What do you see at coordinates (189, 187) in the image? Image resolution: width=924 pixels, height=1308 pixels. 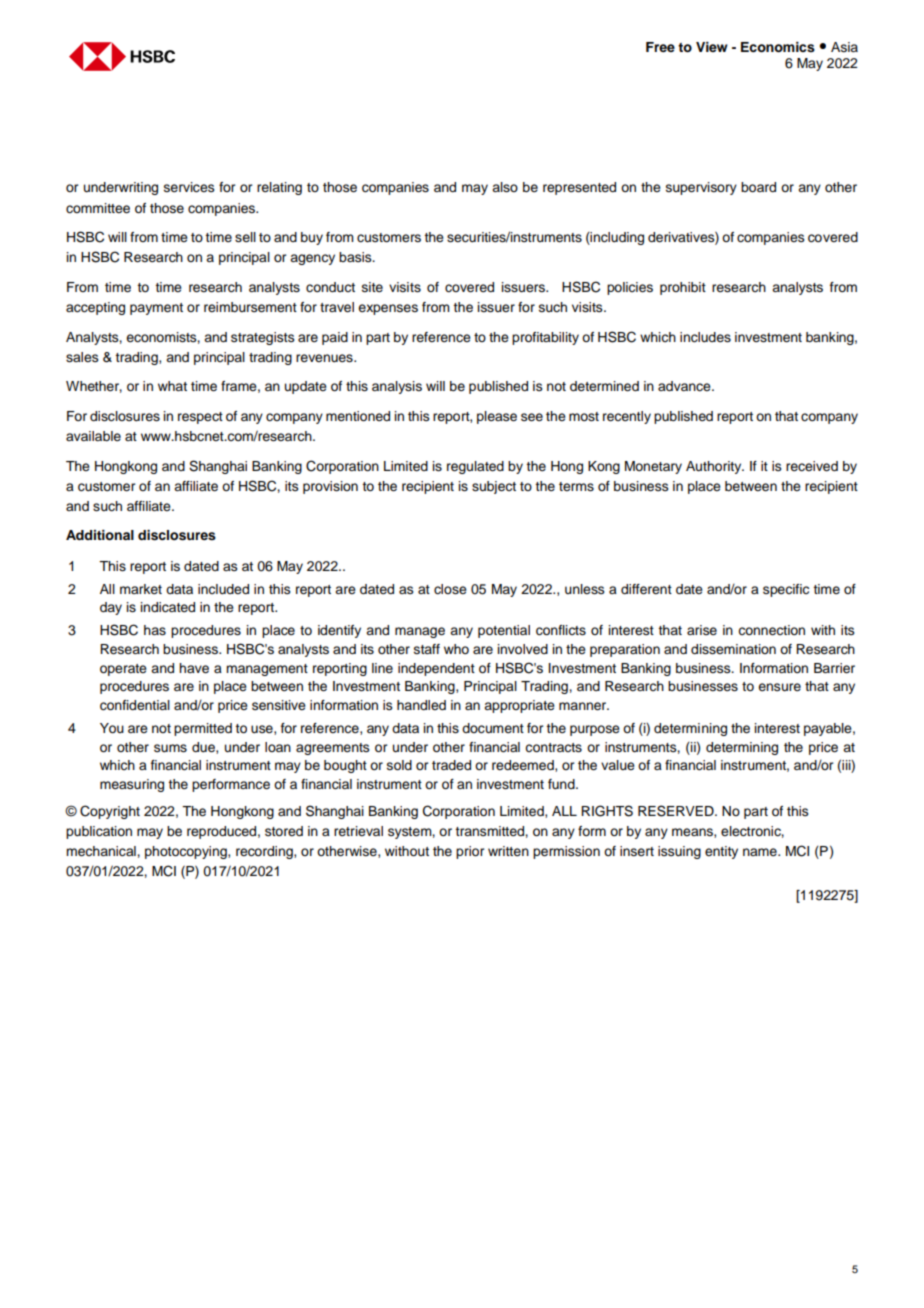 I see `services` at bounding box center [189, 187].
